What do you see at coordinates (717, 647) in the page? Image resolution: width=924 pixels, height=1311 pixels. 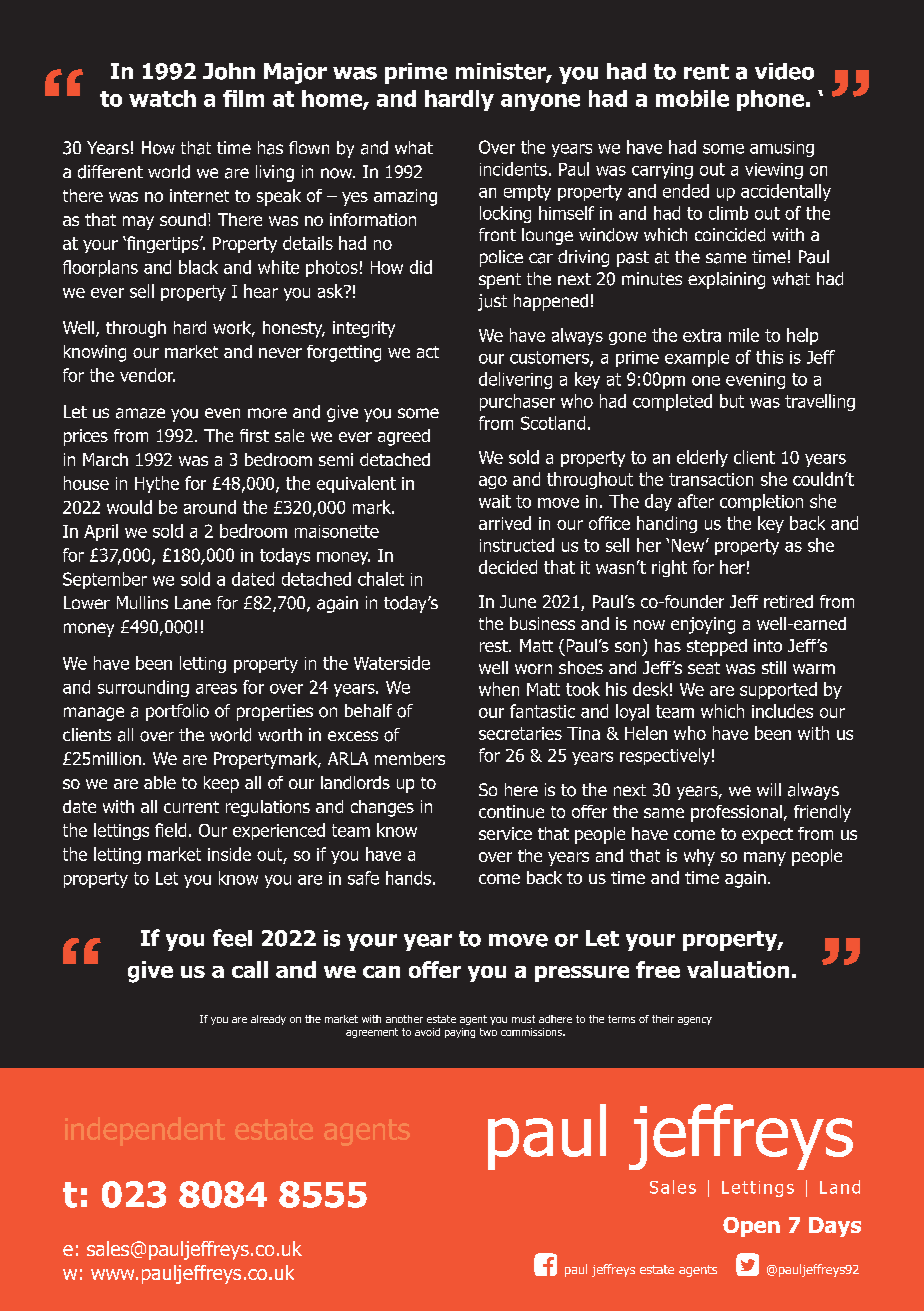 I see `stepped` at bounding box center [717, 647].
